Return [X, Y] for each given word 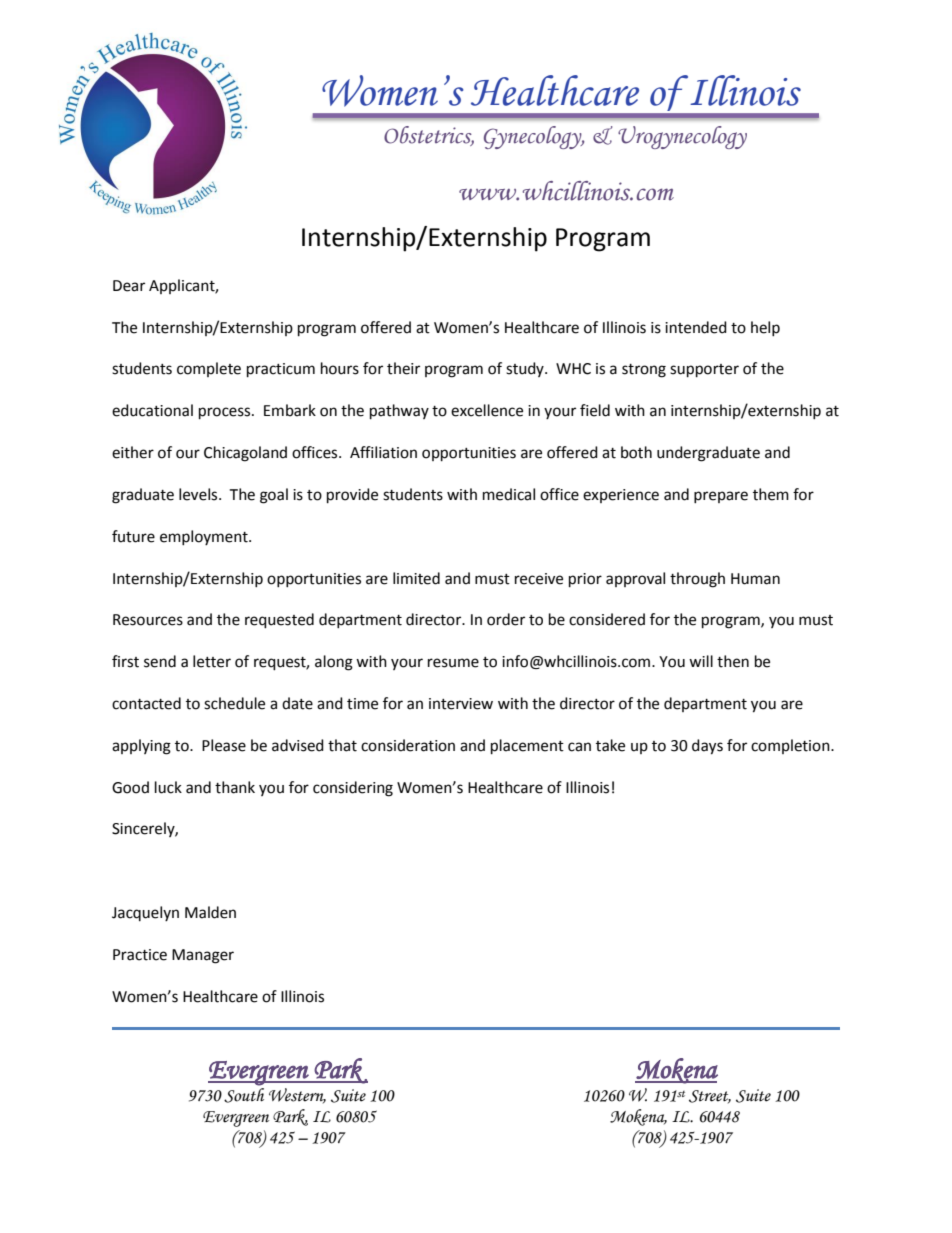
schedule [234, 703]
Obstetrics [429, 136]
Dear [129, 286]
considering [353, 789]
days [707, 747]
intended [696, 327]
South [244, 1095]
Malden [210, 912]
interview [461, 704]
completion [791, 746]
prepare [721, 497]
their [403, 368]
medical [509, 494]
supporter [704, 371]
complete [209, 369]
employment [205, 537]
